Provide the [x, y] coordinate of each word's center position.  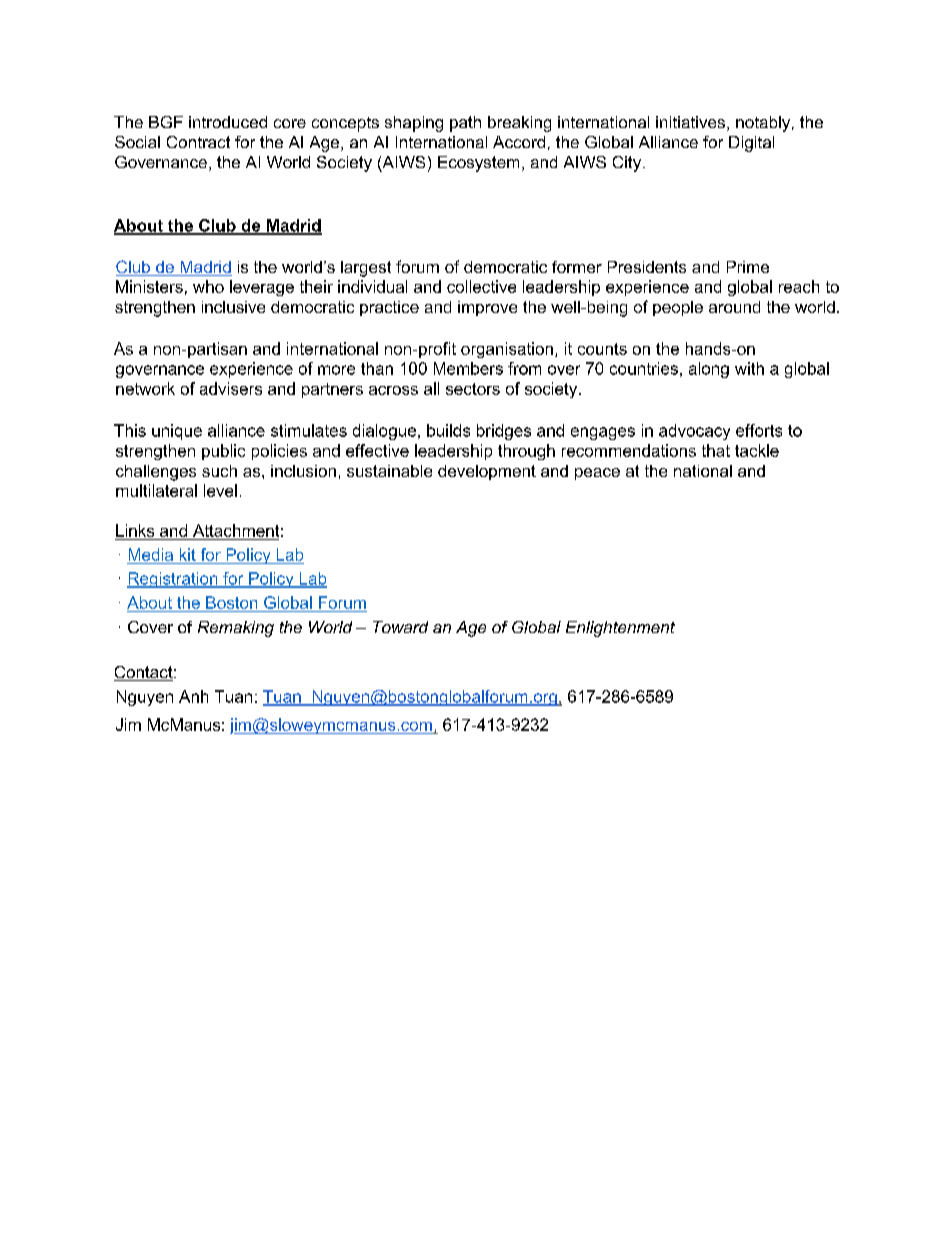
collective [481, 286]
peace [597, 474]
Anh [193, 696]
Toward [400, 627]
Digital [751, 144]
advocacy [694, 432]
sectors [473, 389]
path [465, 124]
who [208, 286]
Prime [748, 267]
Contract [198, 142]
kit [188, 554]
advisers [231, 388]
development [487, 472]
